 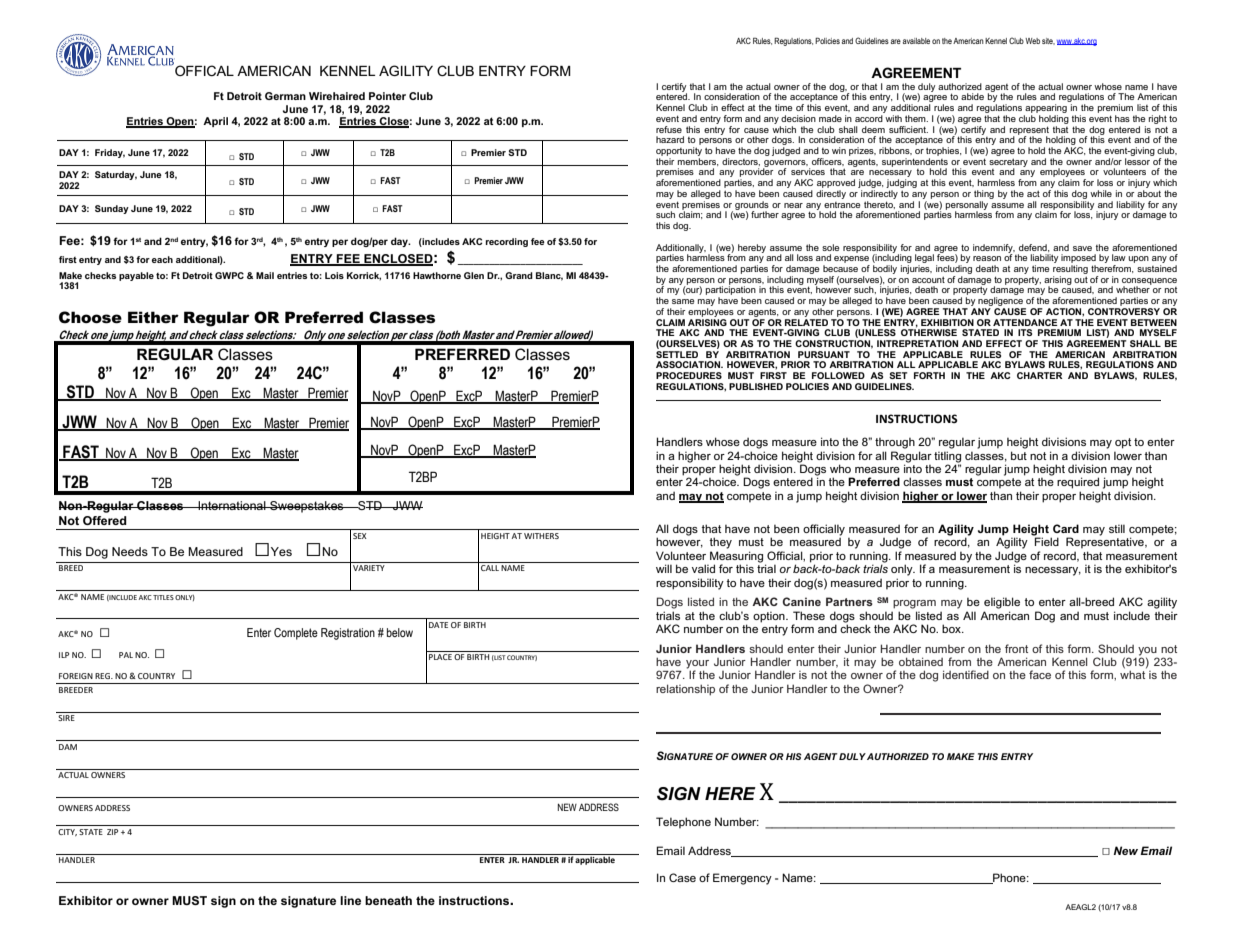 I want to click on Web, so click(x=1032, y=41).
